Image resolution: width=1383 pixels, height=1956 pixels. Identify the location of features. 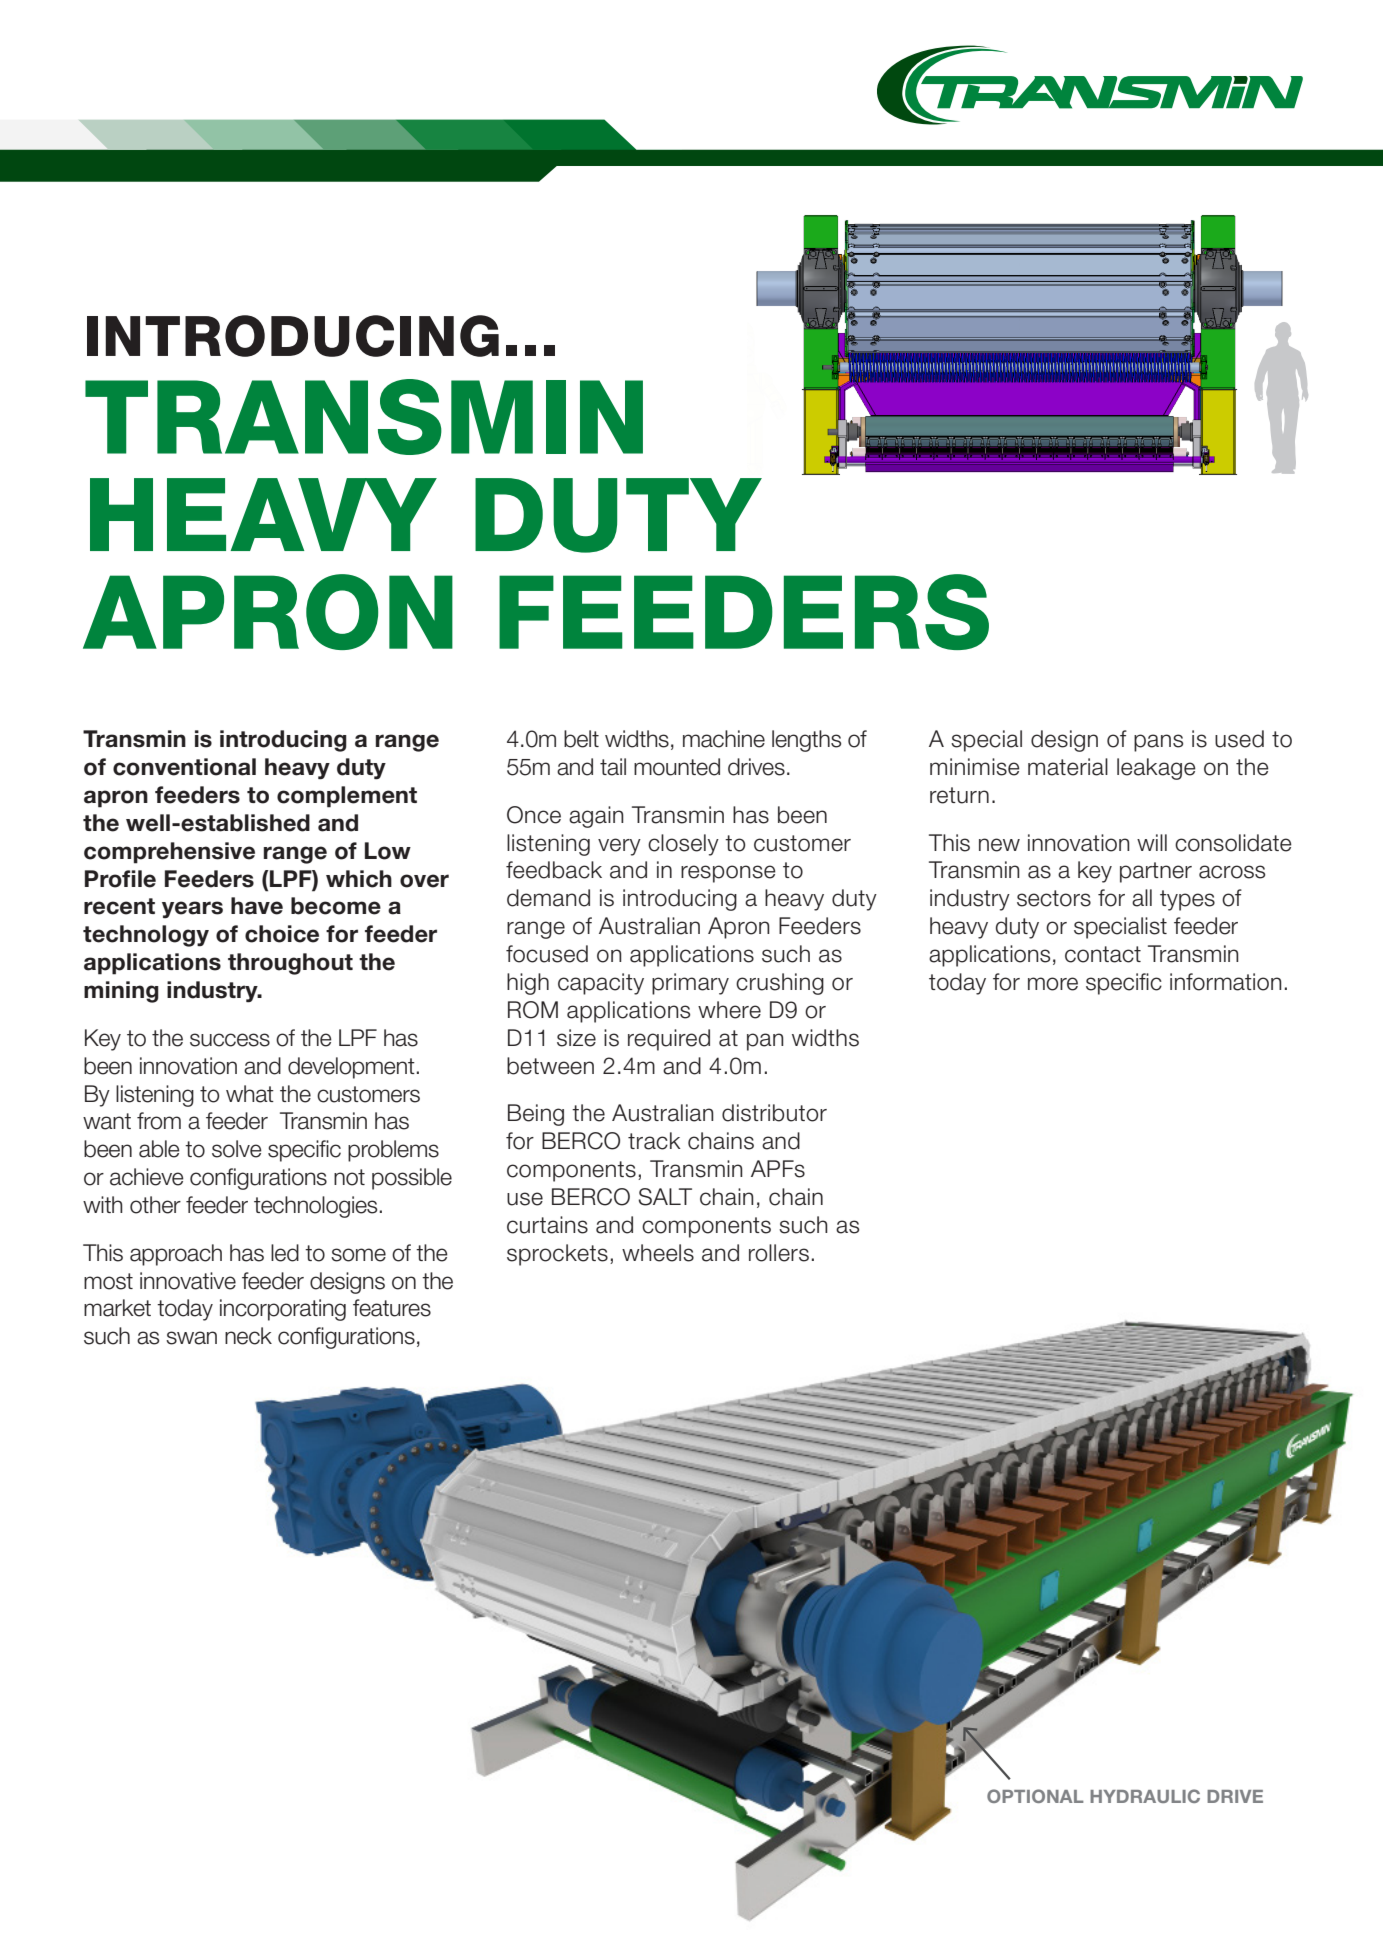
(392, 1308).
